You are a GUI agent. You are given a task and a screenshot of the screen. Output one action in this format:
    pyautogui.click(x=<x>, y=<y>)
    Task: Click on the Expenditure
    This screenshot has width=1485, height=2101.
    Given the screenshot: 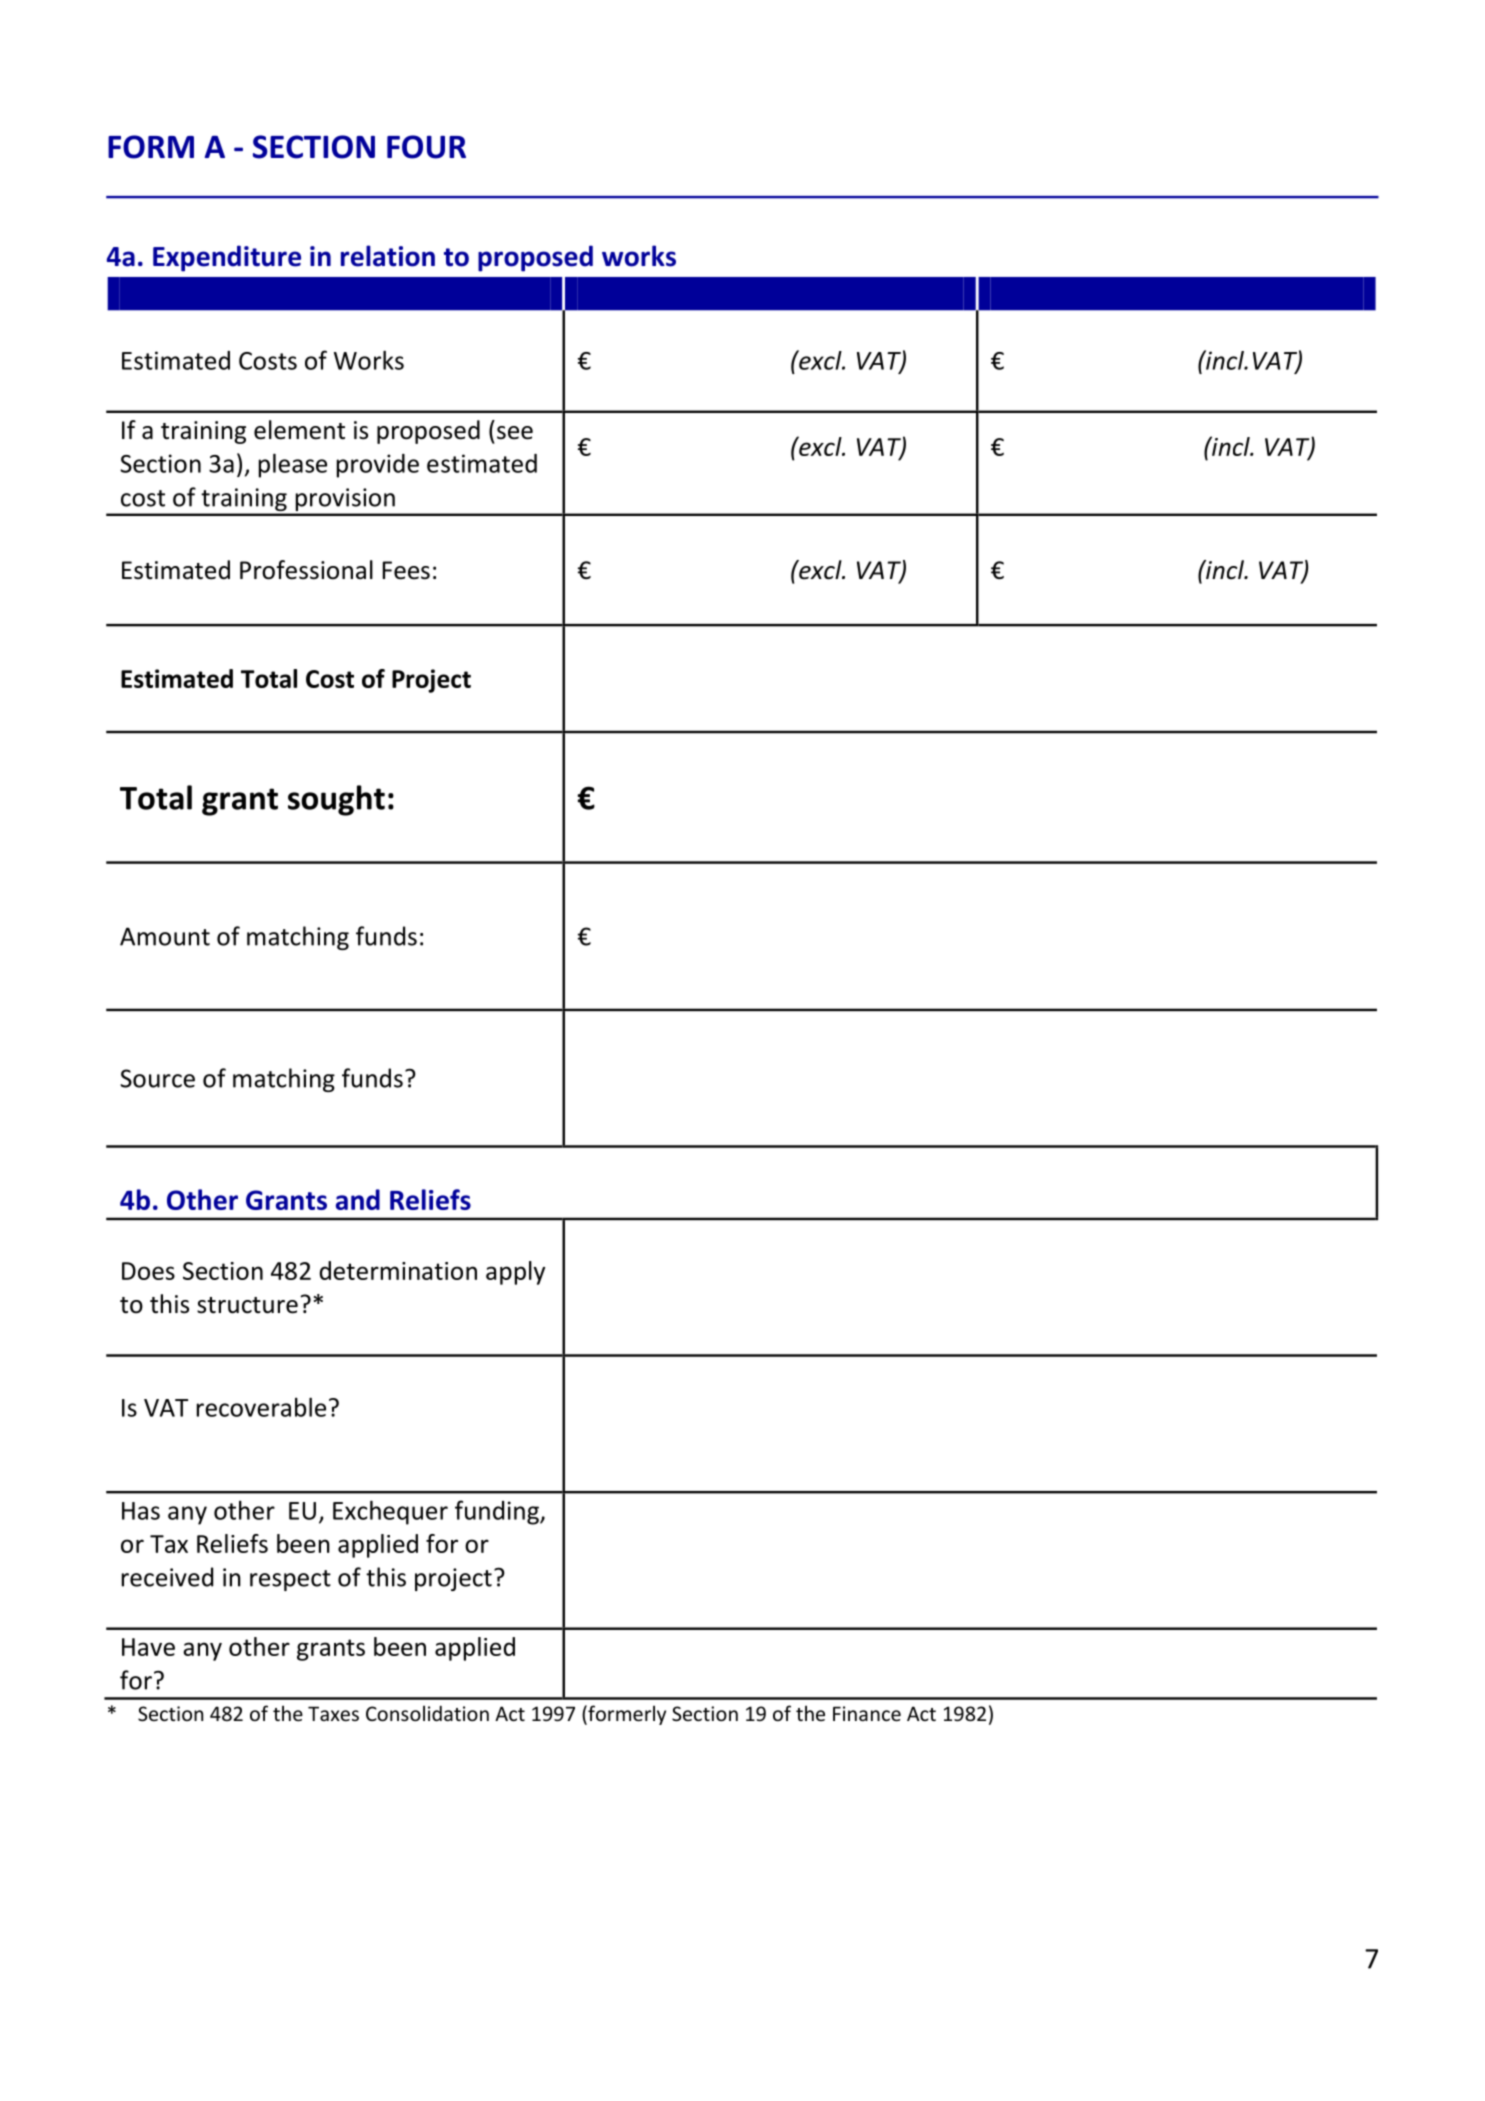 What is the action you would take?
    pyautogui.click(x=227, y=258)
